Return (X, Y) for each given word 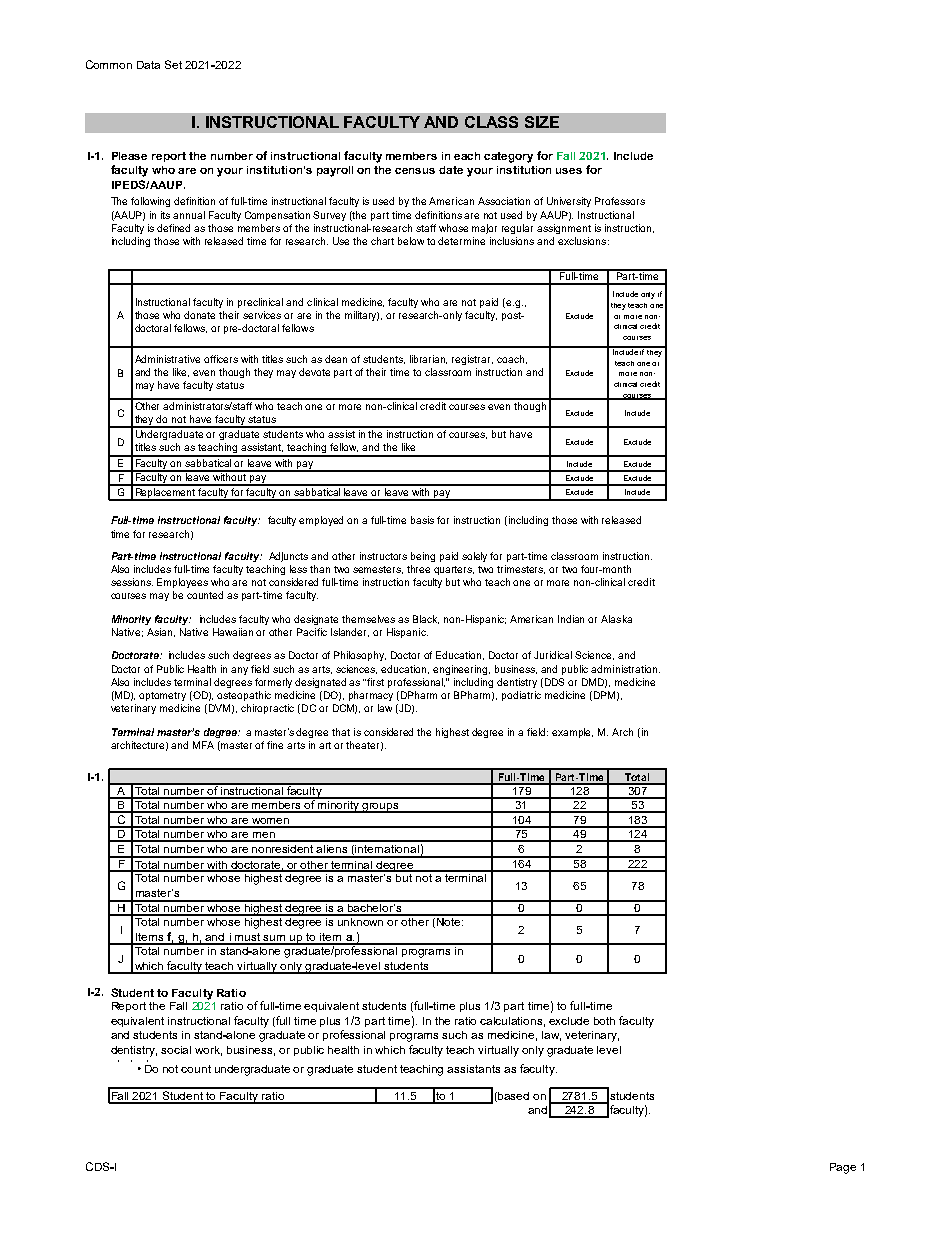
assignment (564, 229)
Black (426, 619)
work (208, 1051)
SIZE (542, 122)
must (248, 938)
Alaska (616, 619)
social (176, 1050)
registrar (472, 360)
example (572, 733)
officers (221, 359)
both (604, 1021)
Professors (620, 201)
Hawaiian (233, 632)
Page (843, 1168)
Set (173, 64)
